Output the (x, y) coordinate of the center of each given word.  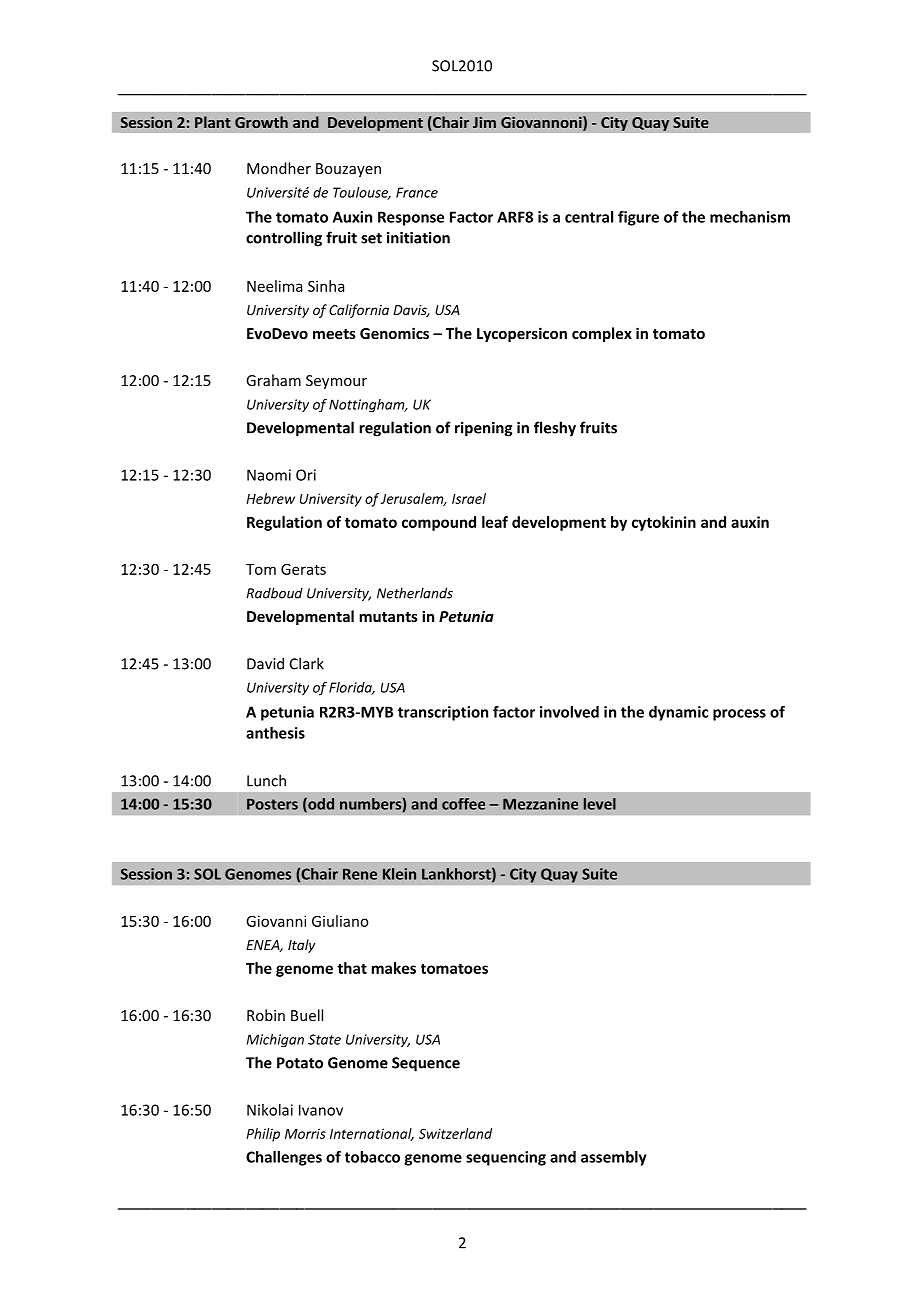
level (600, 804)
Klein (399, 874)
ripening (483, 429)
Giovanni (276, 921)
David (265, 663)
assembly (614, 1158)
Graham (273, 380)
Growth (261, 122)
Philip (263, 1135)
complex (602, 334)
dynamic (678, 713)
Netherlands (415, 593)
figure (638, 218)
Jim (484, 122)
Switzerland (455, 1133)
